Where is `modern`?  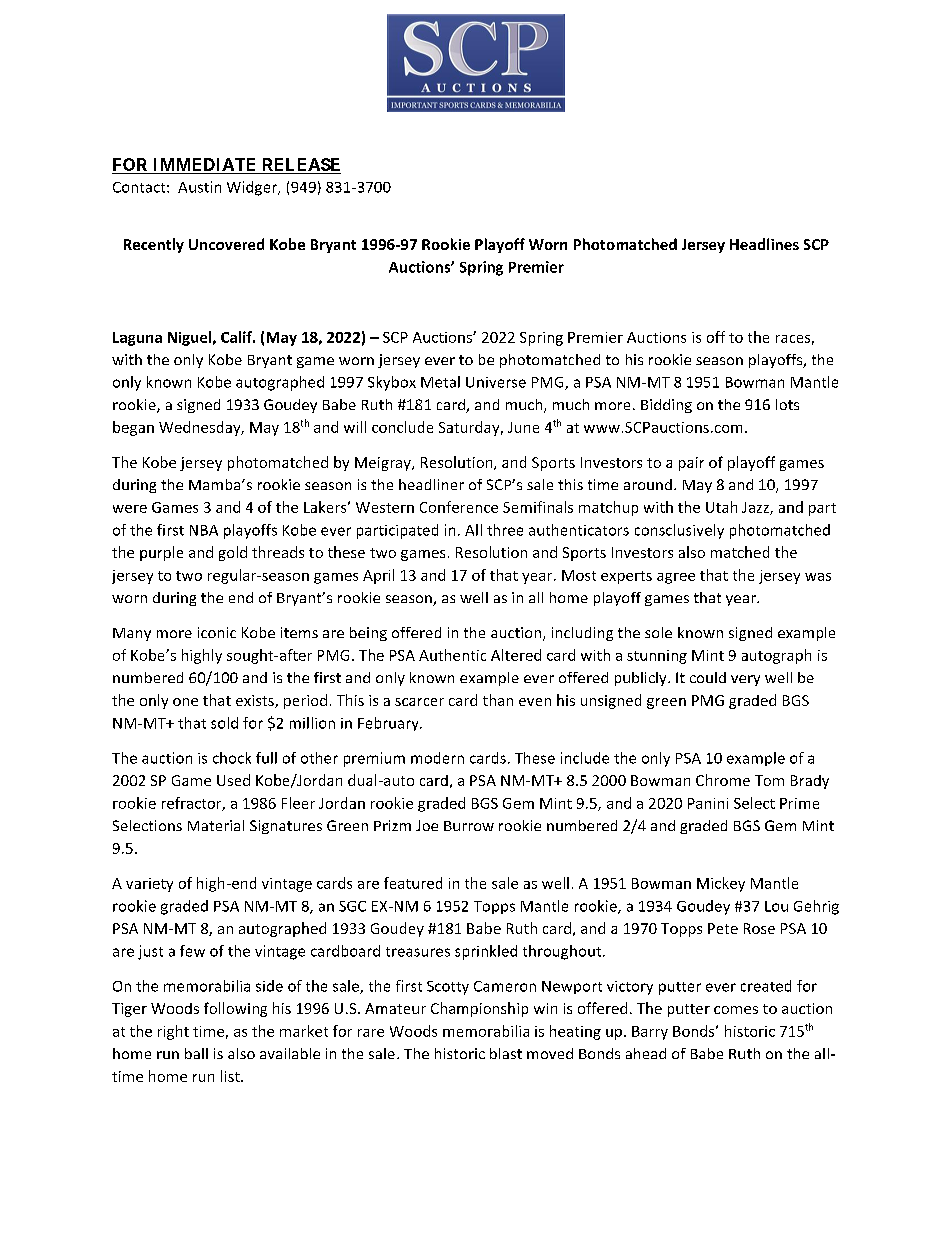 modern is located at coordinates (437, 758).
